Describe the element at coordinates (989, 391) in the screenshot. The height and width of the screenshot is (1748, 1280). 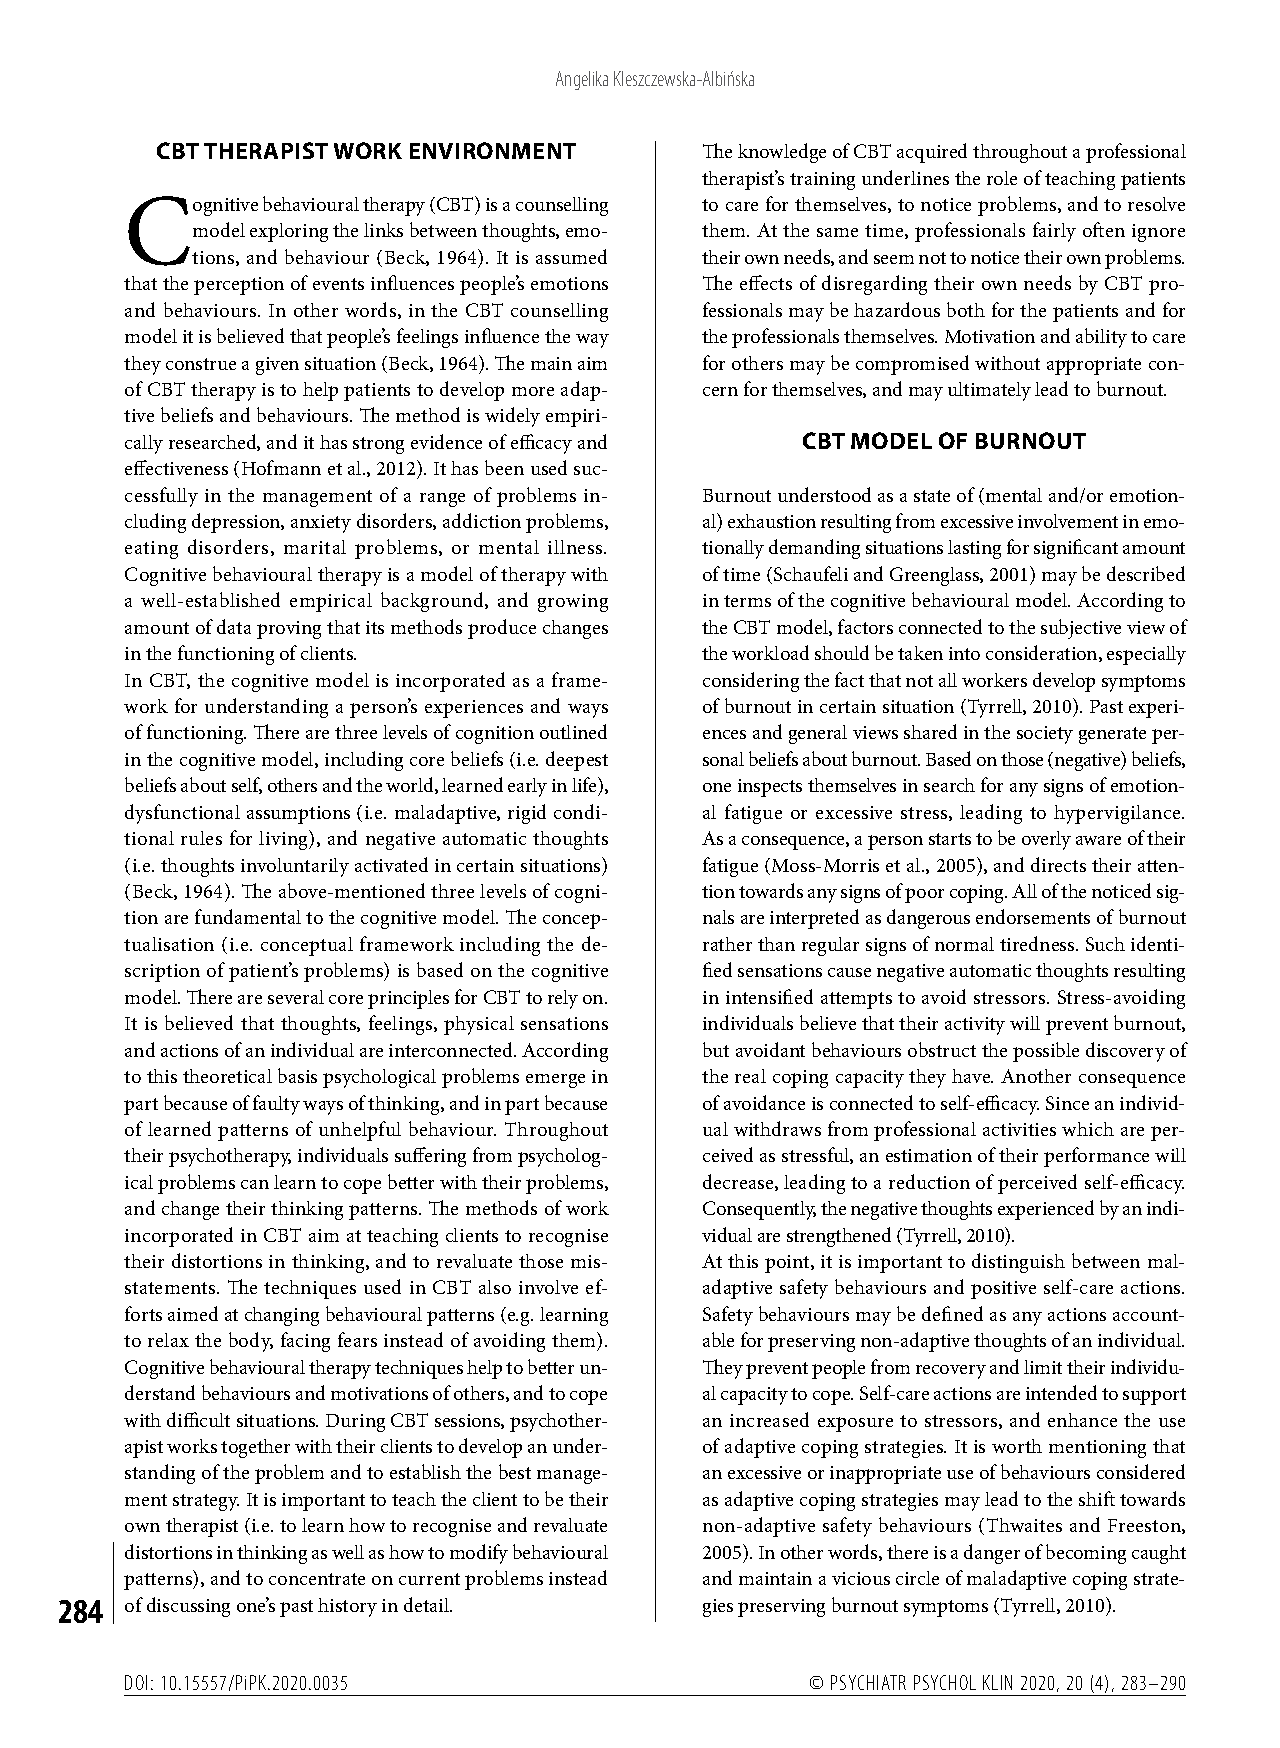
I see `ultimately` at that location.
